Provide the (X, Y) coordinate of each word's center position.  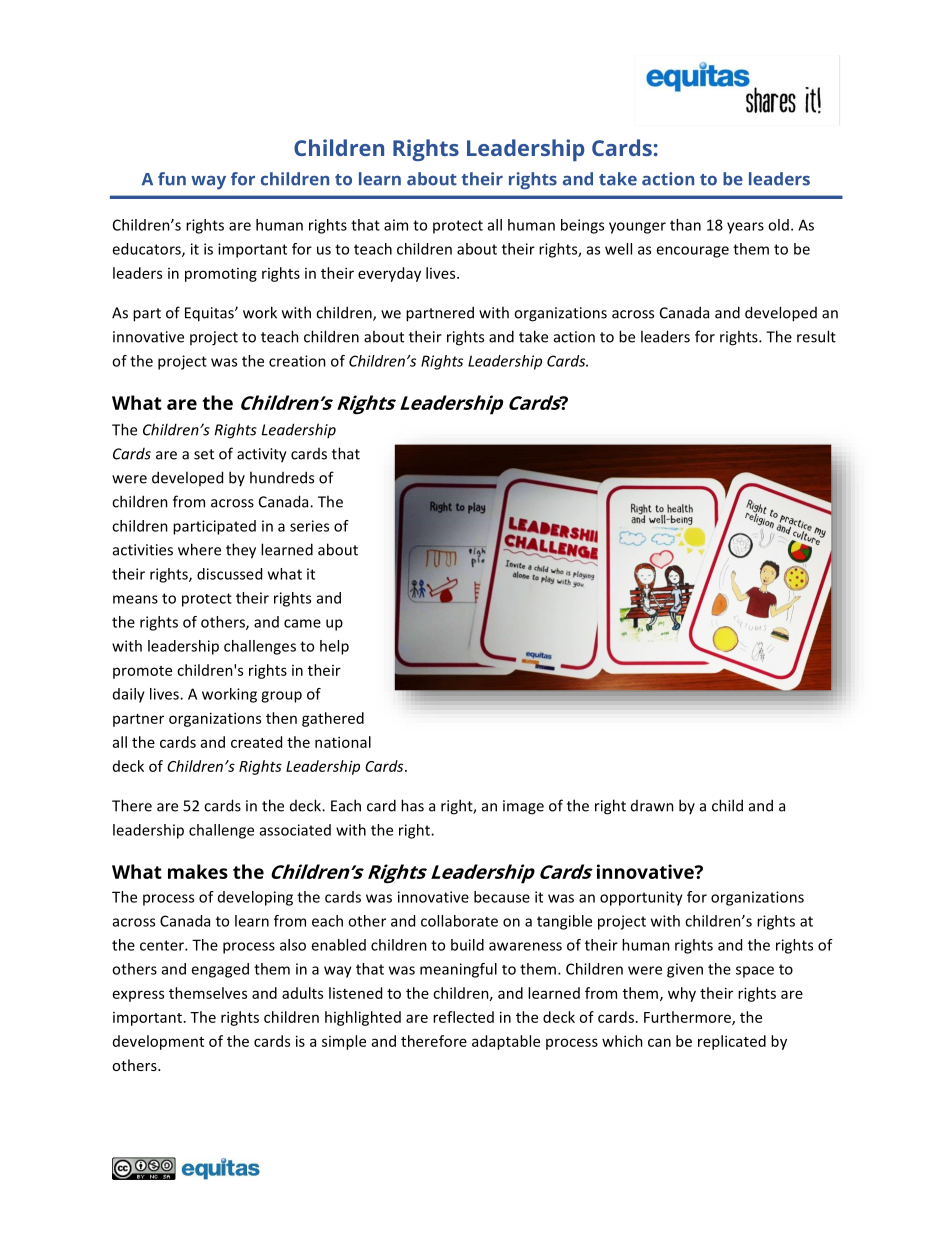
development (158, 1042)
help (334, 647)
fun (172, 179)
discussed (229, 574)
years (745, 228)
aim (396, 225)
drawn (652, 806)
